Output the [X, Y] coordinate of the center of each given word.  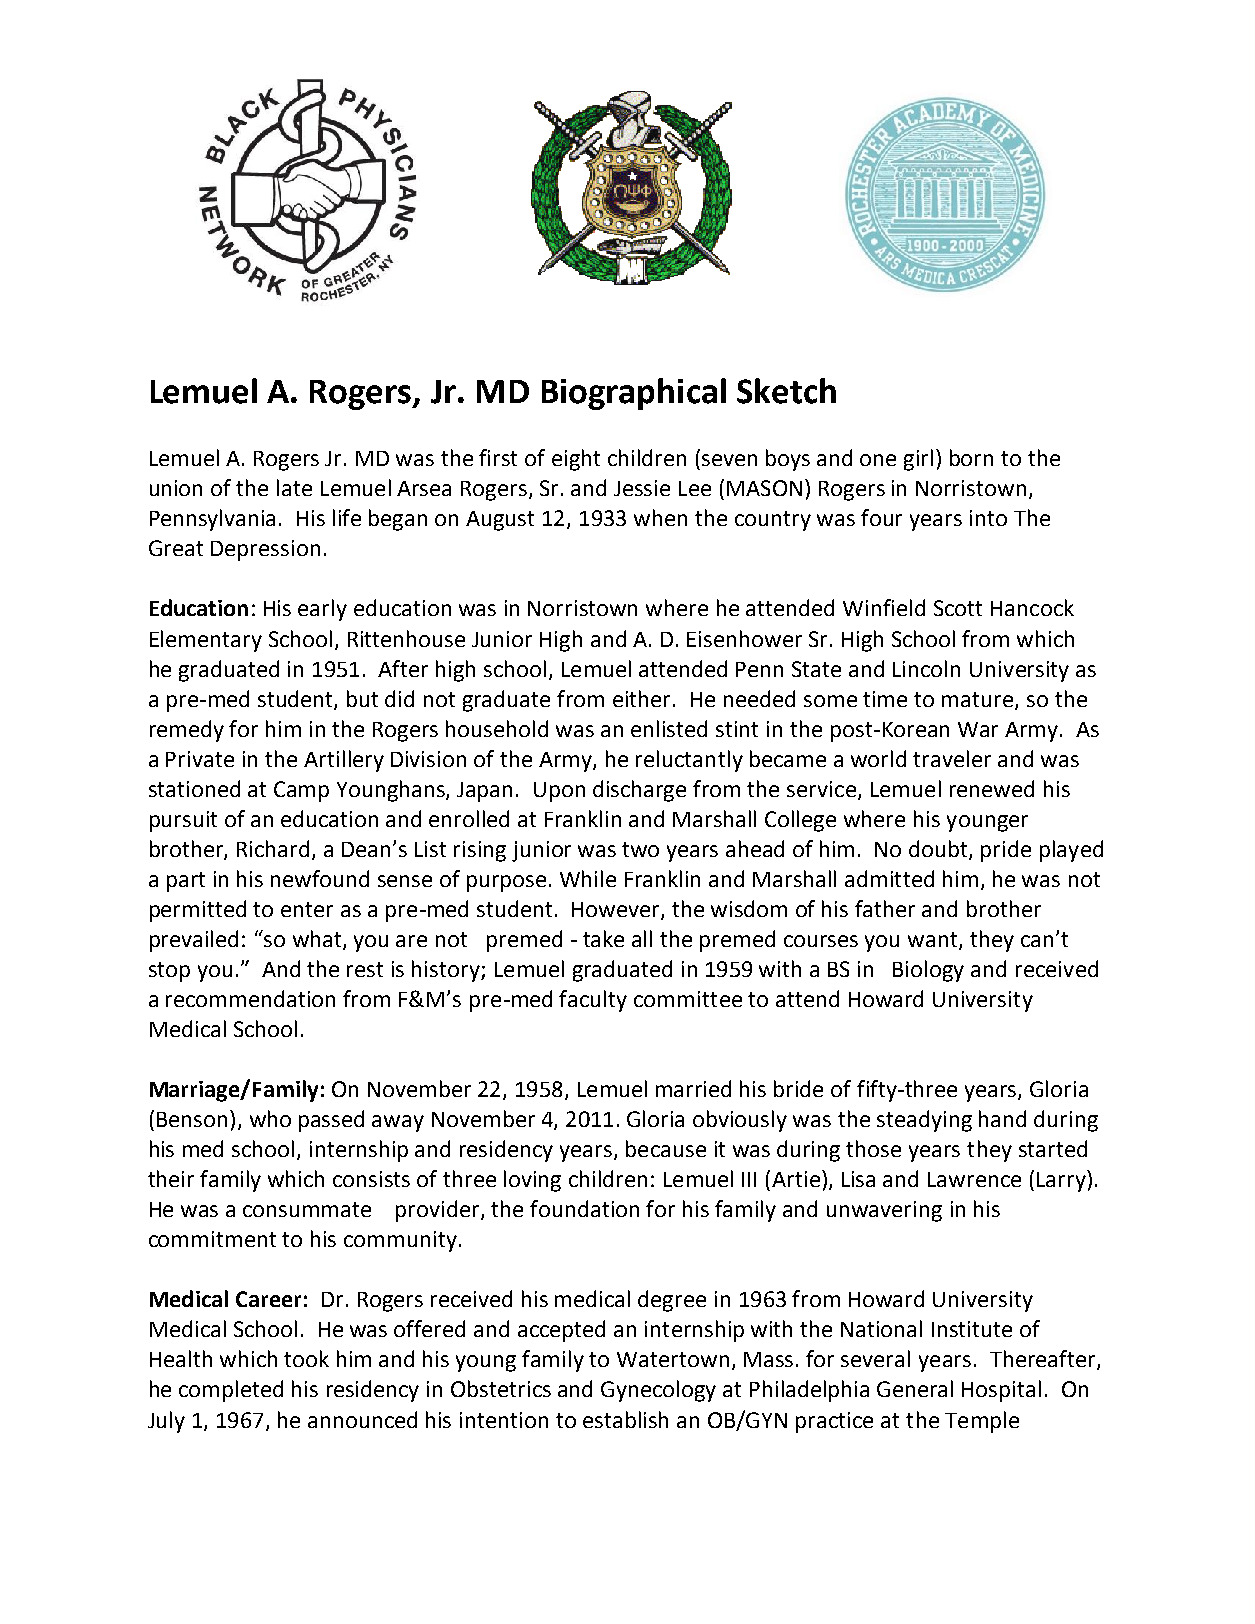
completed [231, 1391]
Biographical [634, 394]
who [270, 1118]
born [971, 457]
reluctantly [689, 761]
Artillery [344, 761]
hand [1002, 1118]
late [294, 487]
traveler [952, 758]
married [693, 1088]
